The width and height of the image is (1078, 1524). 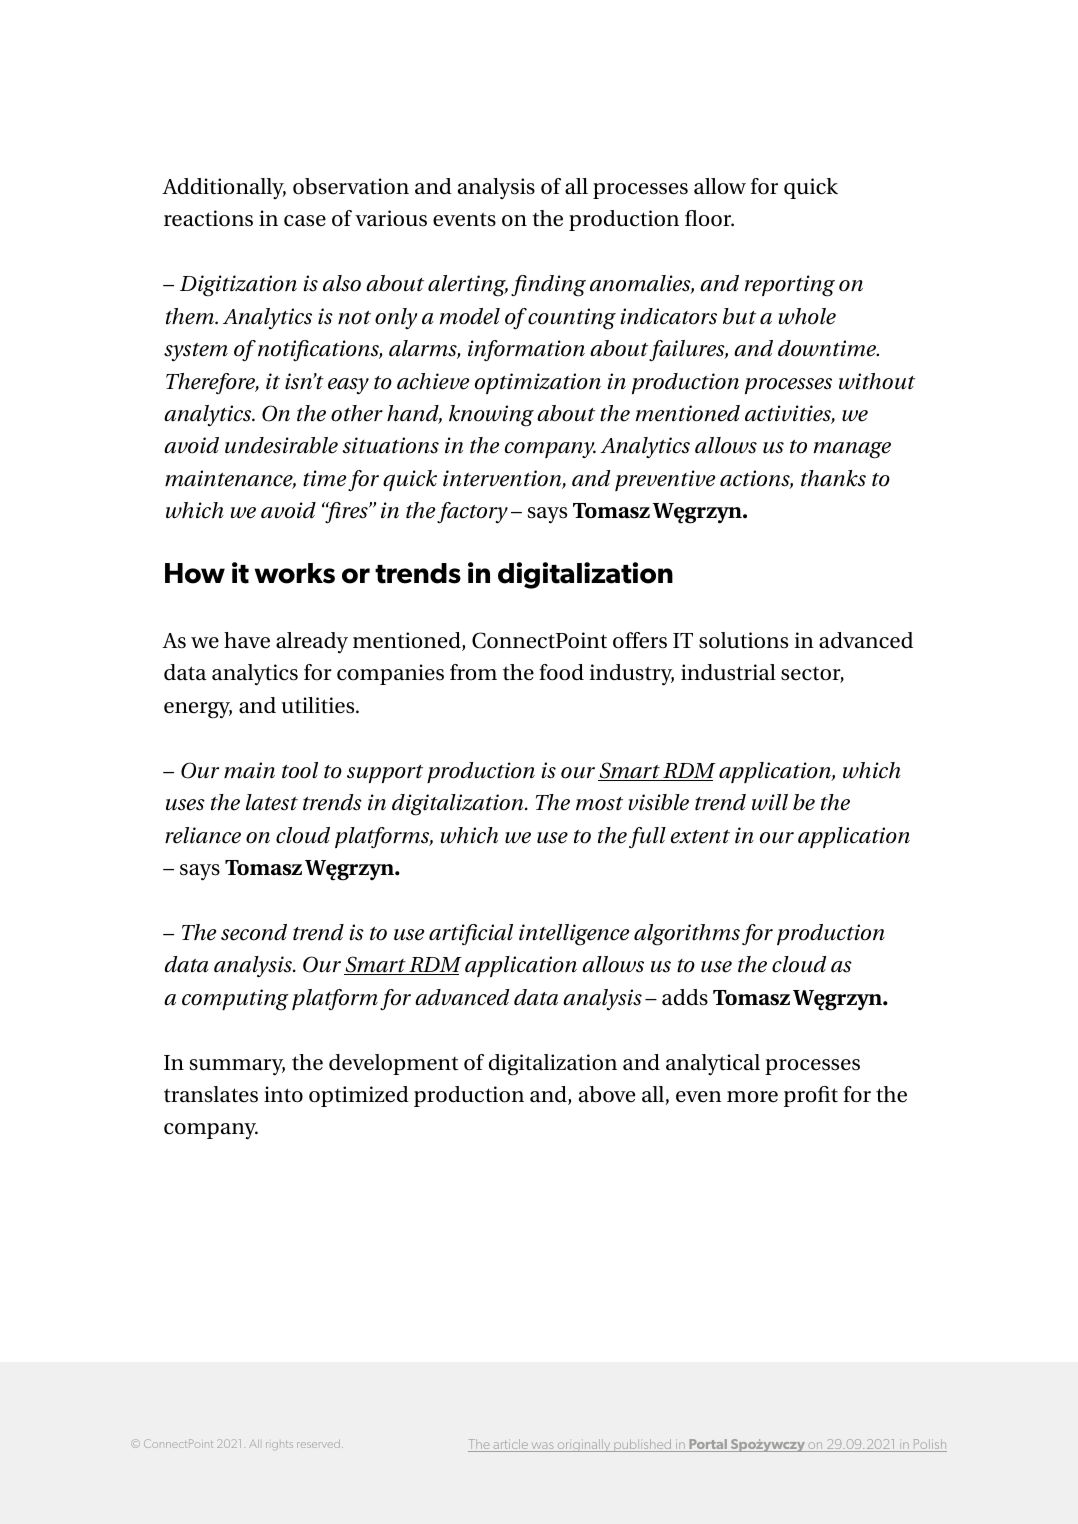 What do you see at coordinates (548, 286) in the image?
I see `finding` at bounding box center [548, 286].
